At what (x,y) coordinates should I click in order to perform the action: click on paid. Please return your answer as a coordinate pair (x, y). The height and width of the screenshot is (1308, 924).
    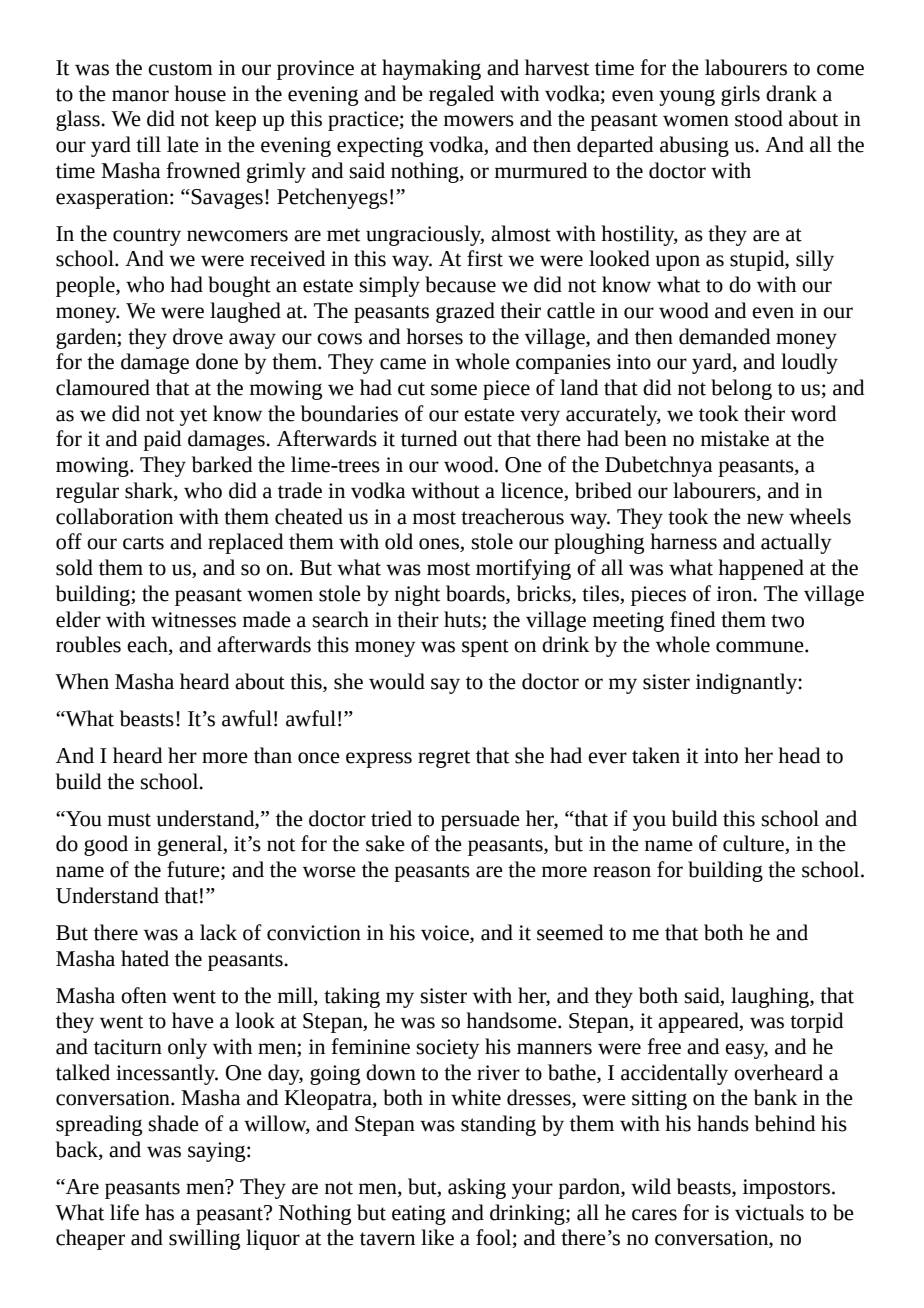
    Looking at the image, I should click on (162, 440).
